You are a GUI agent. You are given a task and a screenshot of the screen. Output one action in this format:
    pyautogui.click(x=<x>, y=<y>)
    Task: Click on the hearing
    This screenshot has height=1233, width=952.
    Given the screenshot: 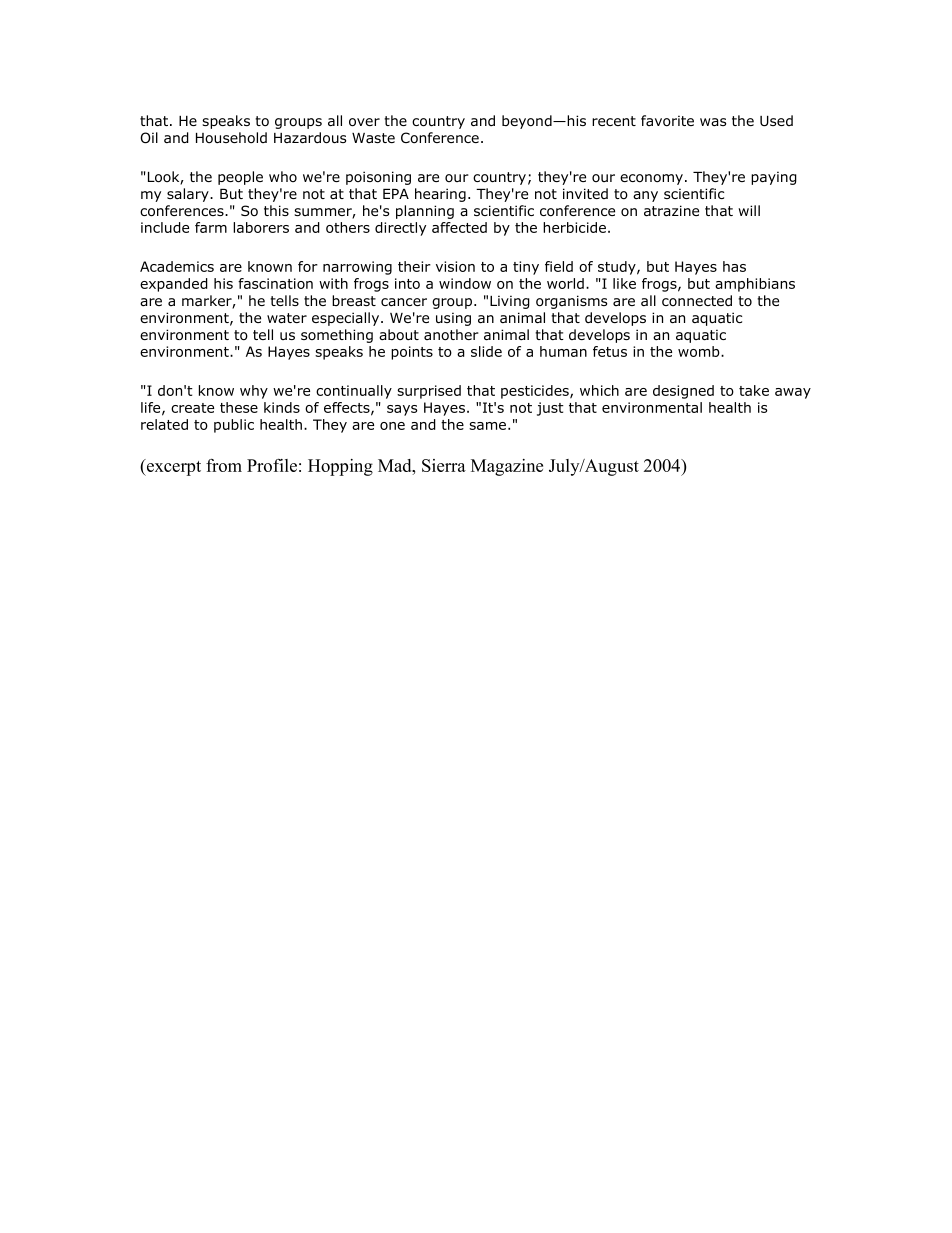 What is the action you would take?
    pyautogui.click(x=440, y=195)
